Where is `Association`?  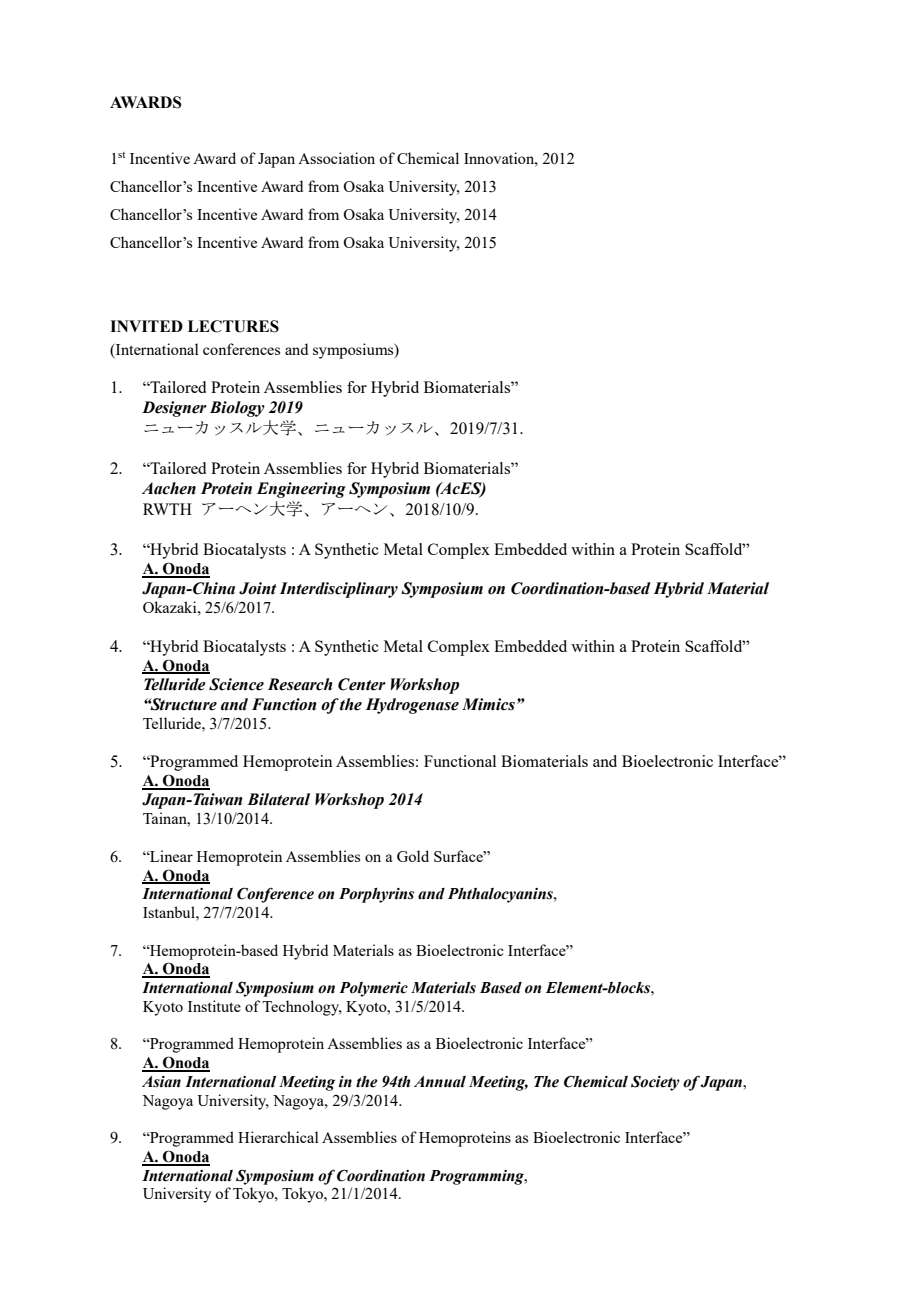 Association is located at coordinates (336, 158).
